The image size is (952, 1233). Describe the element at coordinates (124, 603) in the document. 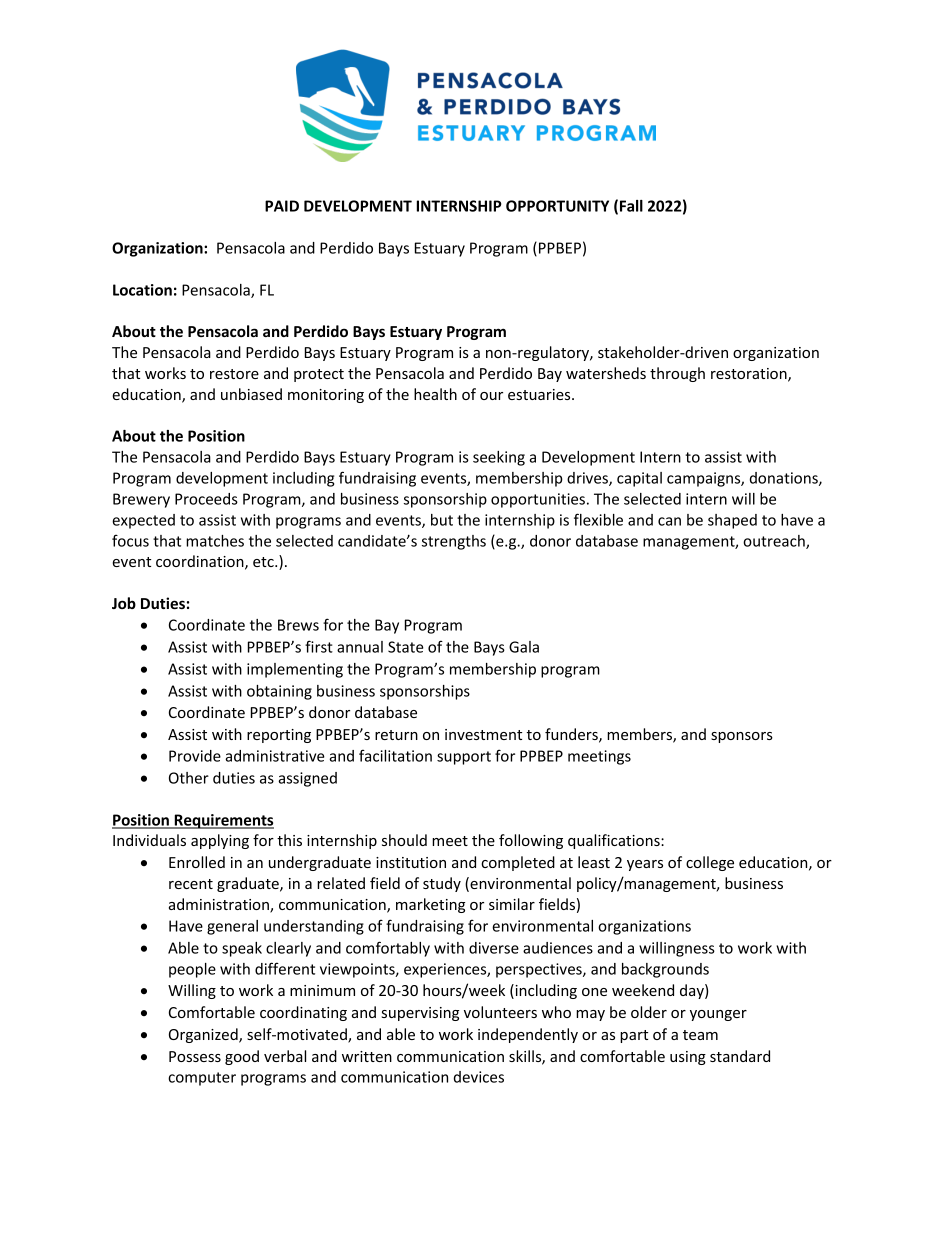

I see `Job` at that location.
